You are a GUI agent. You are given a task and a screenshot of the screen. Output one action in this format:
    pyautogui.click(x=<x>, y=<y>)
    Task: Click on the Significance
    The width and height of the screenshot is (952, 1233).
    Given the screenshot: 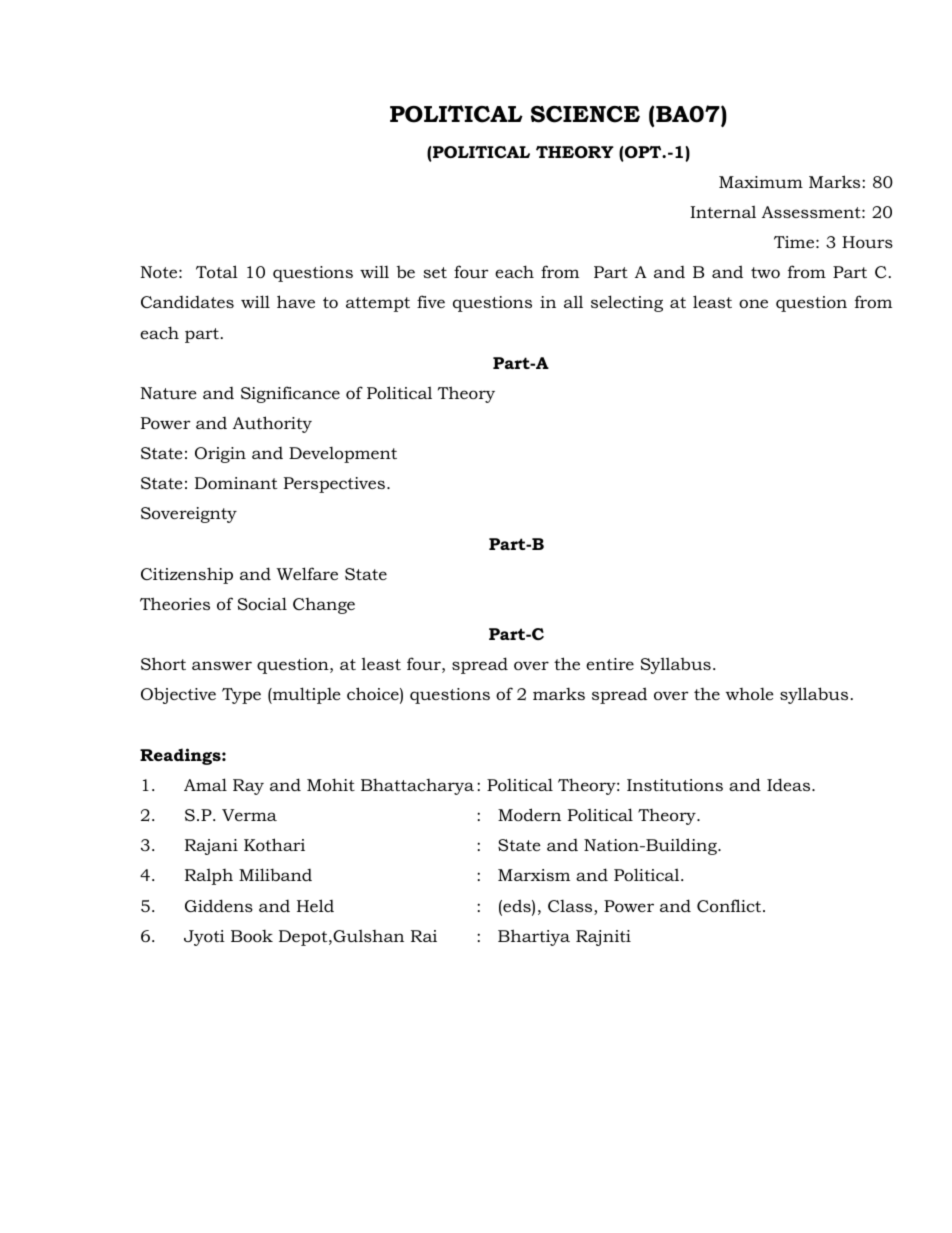 What is the action you would take?
    pyautogui.click(x=290, y=394)
